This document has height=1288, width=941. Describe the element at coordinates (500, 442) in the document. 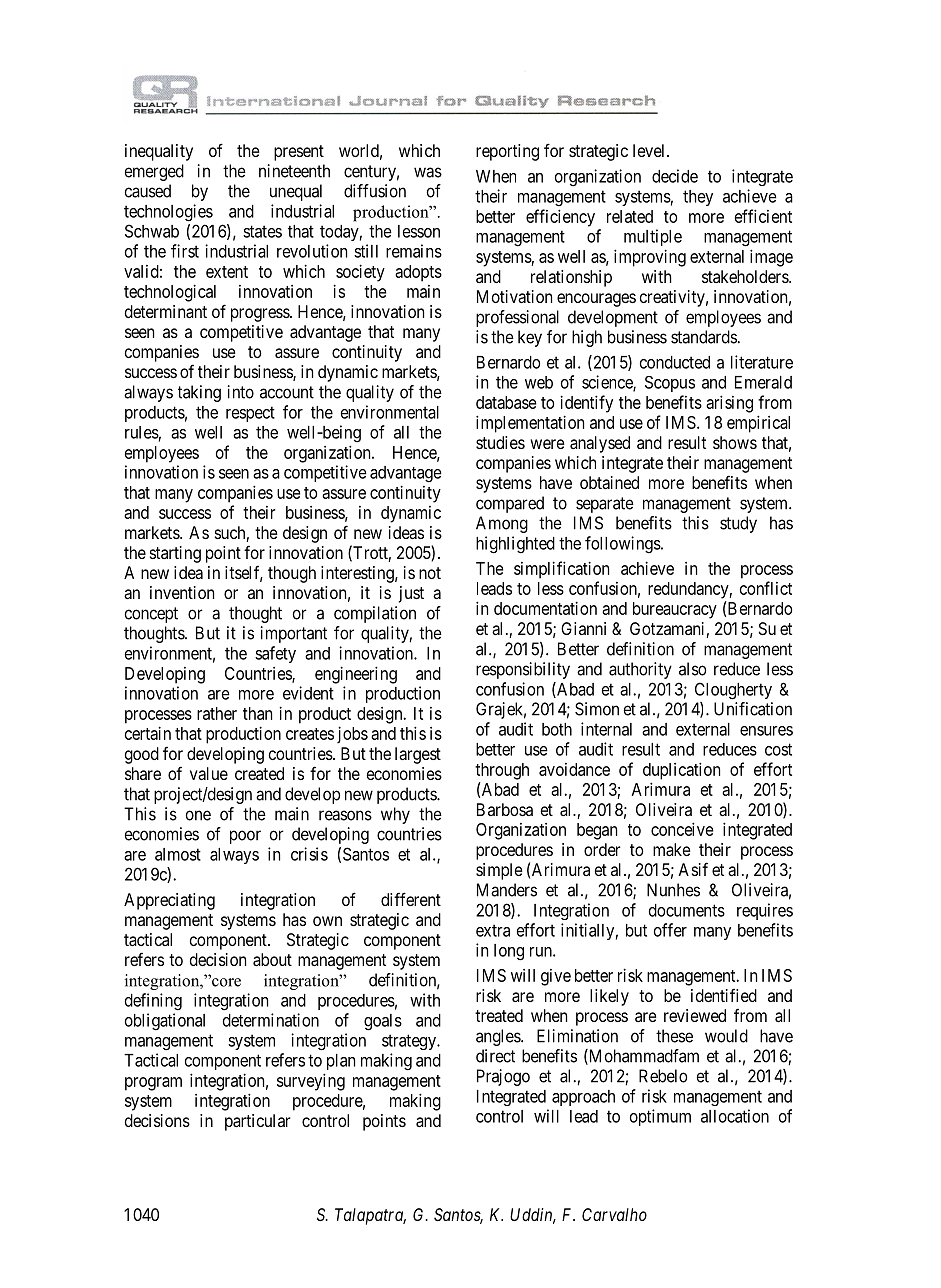

I see `studies` at that location.
